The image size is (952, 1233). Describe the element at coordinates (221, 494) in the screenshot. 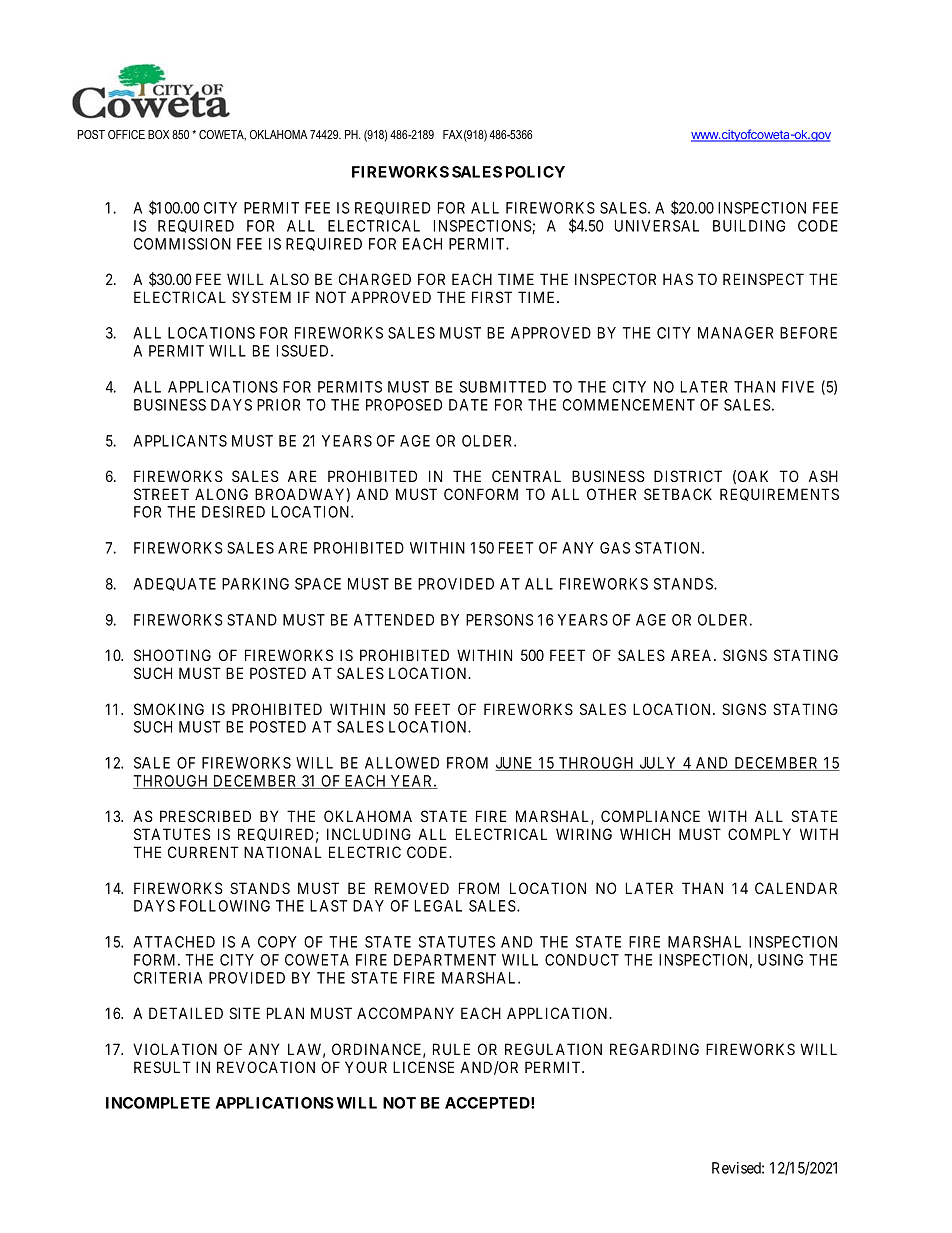

I see `ALONG` at that location.
